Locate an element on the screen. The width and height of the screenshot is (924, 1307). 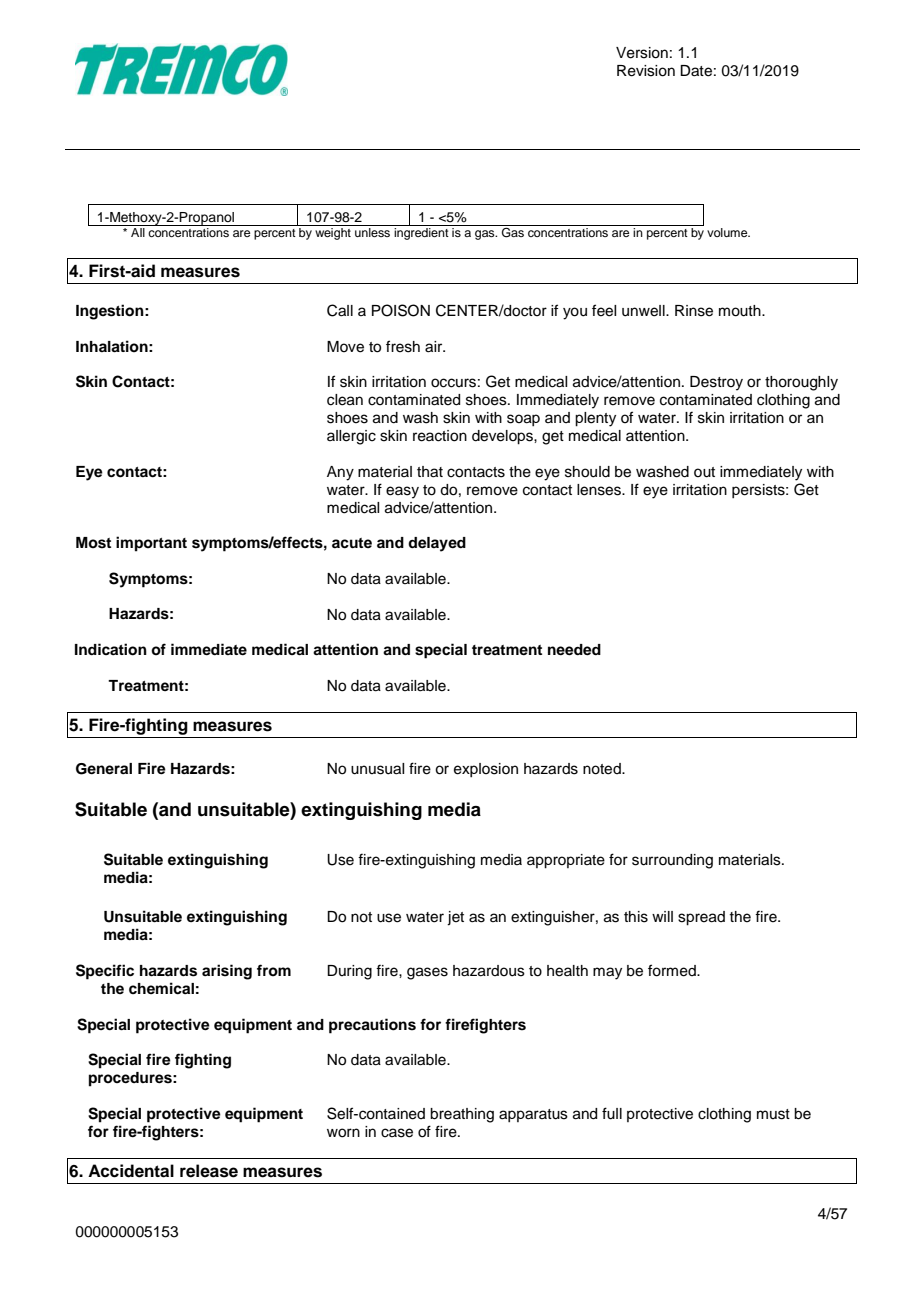
important is located at coordinates (151, 544).
